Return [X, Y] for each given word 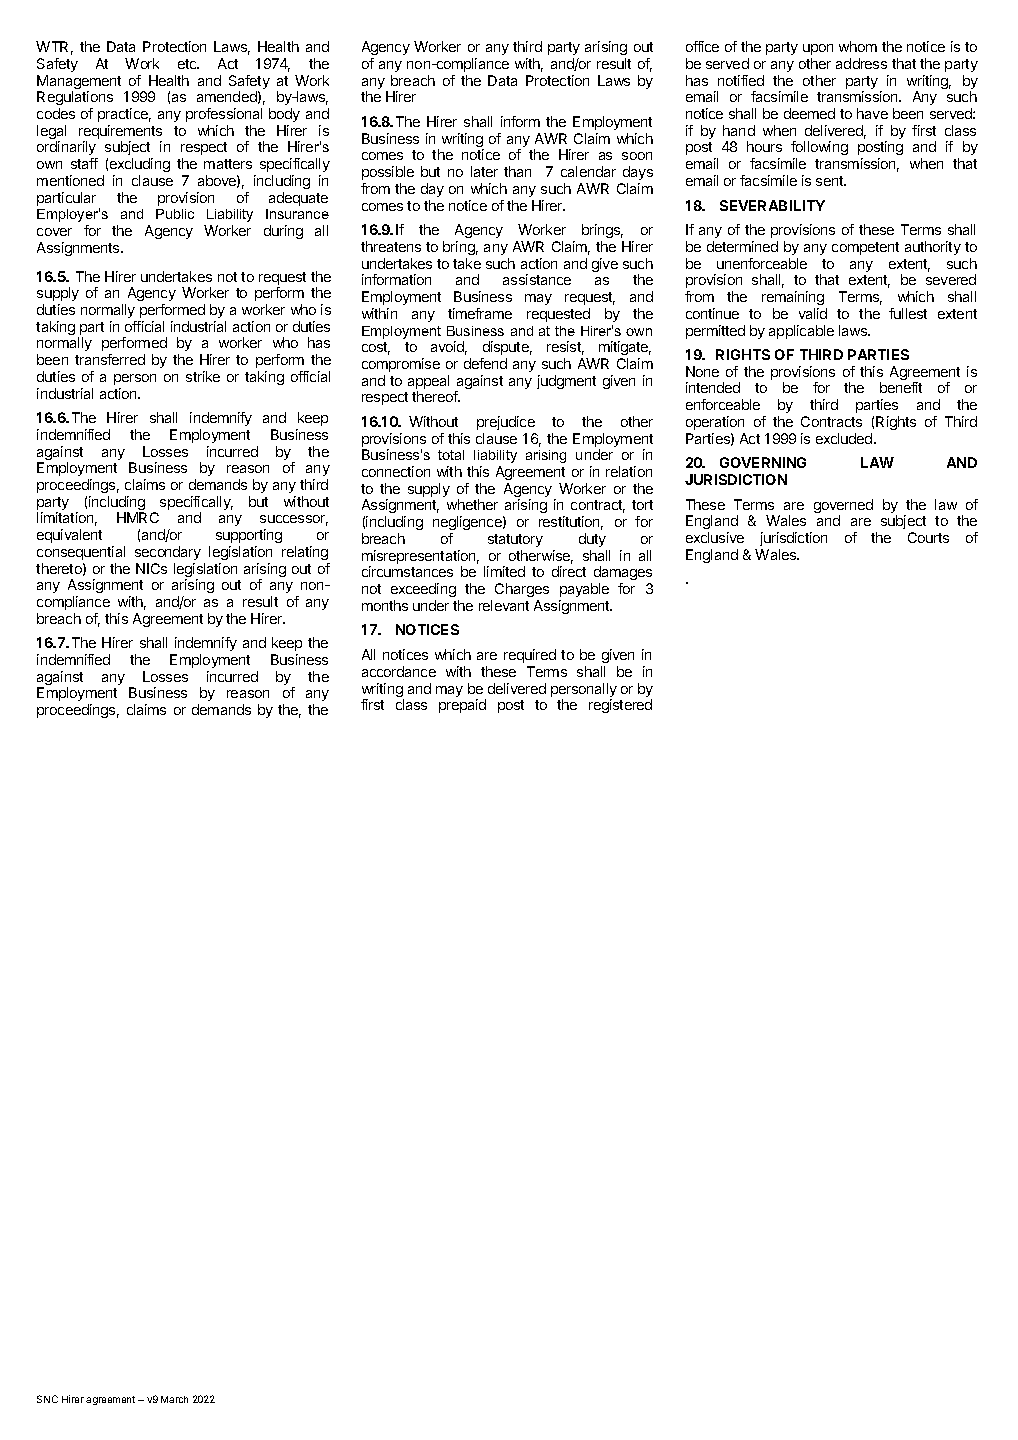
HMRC [138, 517]
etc [188, 64]
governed [843, 507]
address [861, 63]
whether [472, 504]
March [174, 1399]
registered [620, 706]
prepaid [462, 706]
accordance [399, 671]
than [517, 171]
